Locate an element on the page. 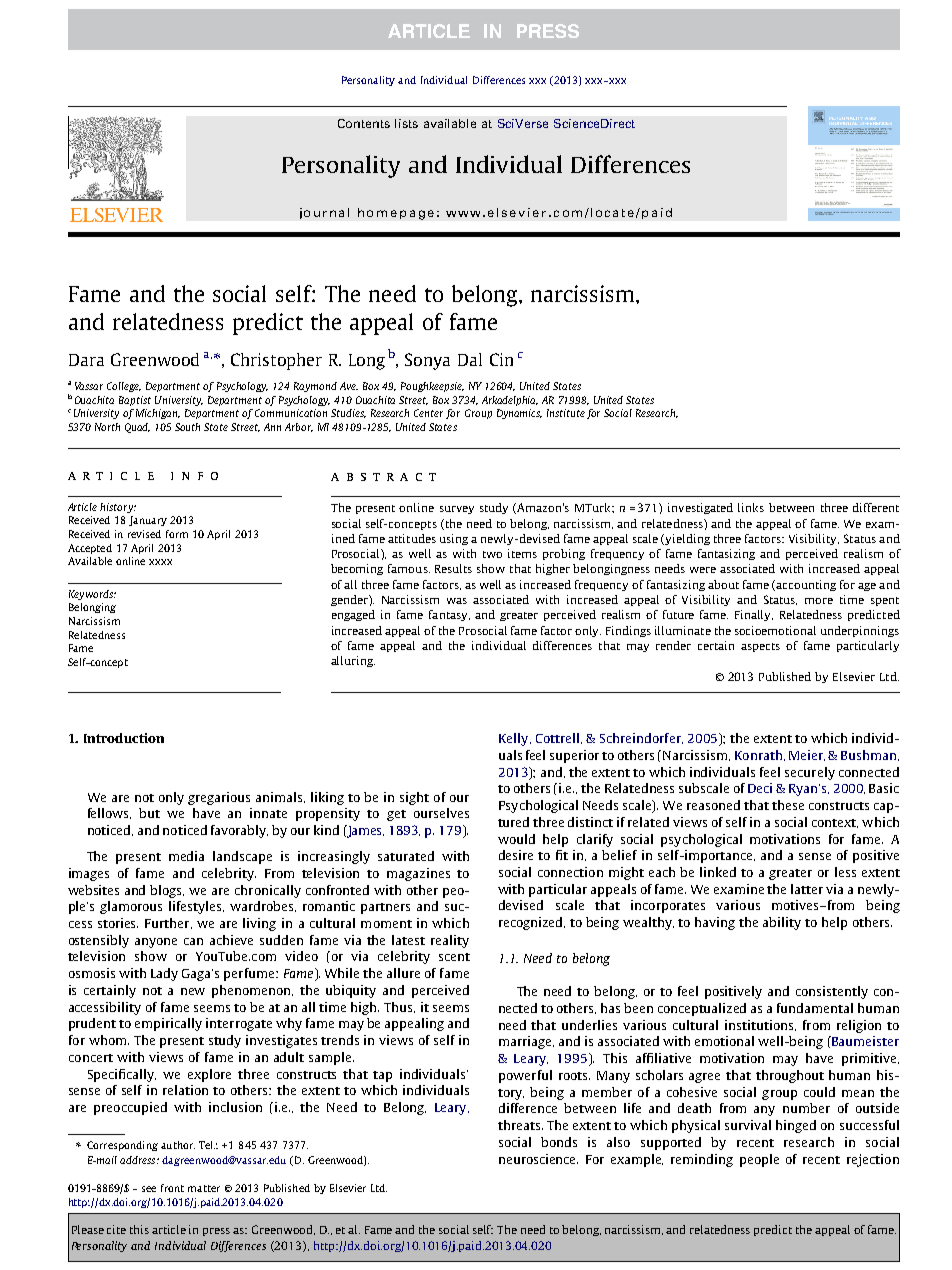 The height and width of the image is (1270, 952). latter is located at coordinates (807, 889).
